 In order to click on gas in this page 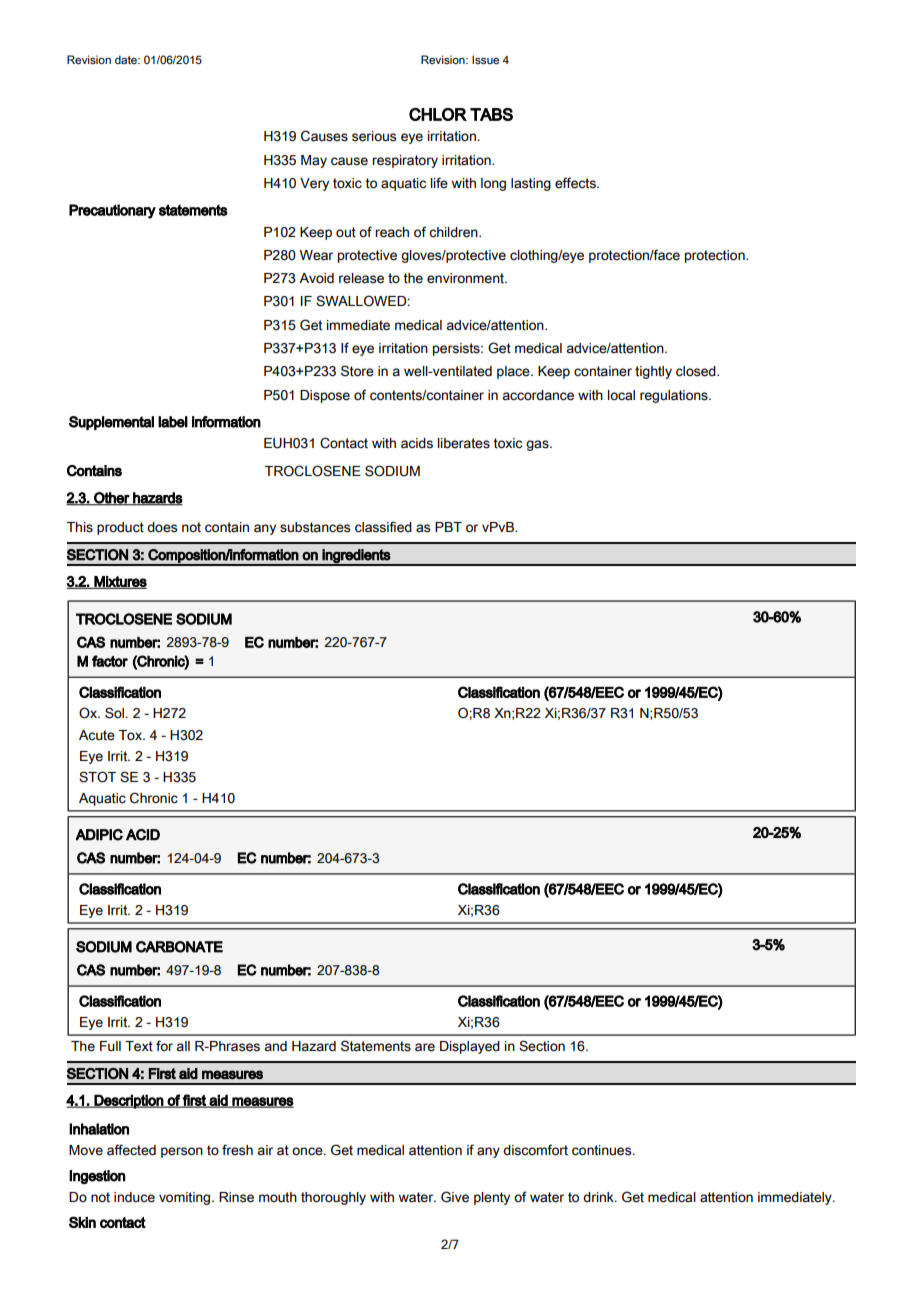, I will do `click(538, 445)`.
